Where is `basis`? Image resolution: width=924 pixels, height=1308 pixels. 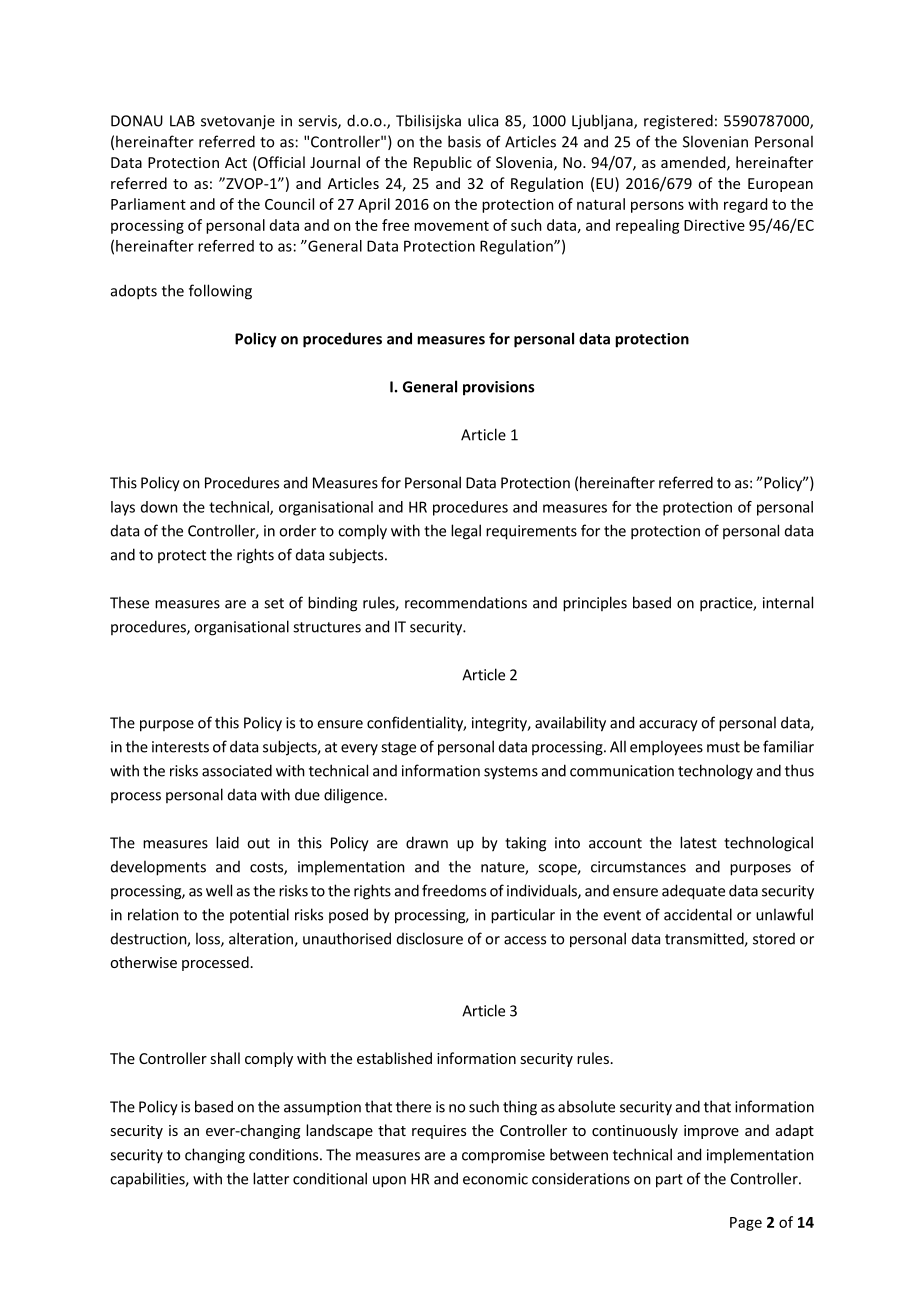 basis is located at coordinates (464, 141).
